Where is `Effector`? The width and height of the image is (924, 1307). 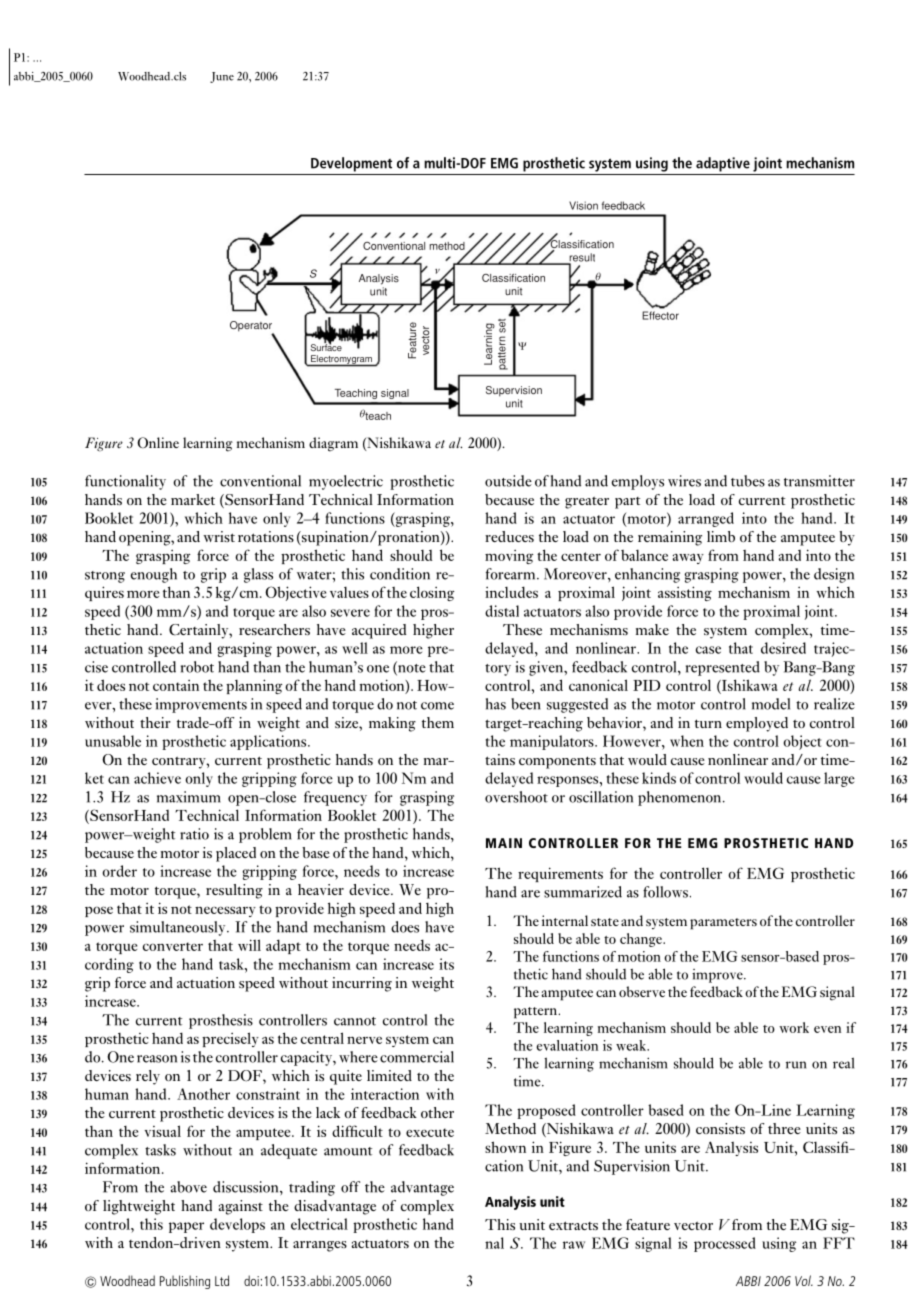 Effector is located at coordinates (660, 315).
